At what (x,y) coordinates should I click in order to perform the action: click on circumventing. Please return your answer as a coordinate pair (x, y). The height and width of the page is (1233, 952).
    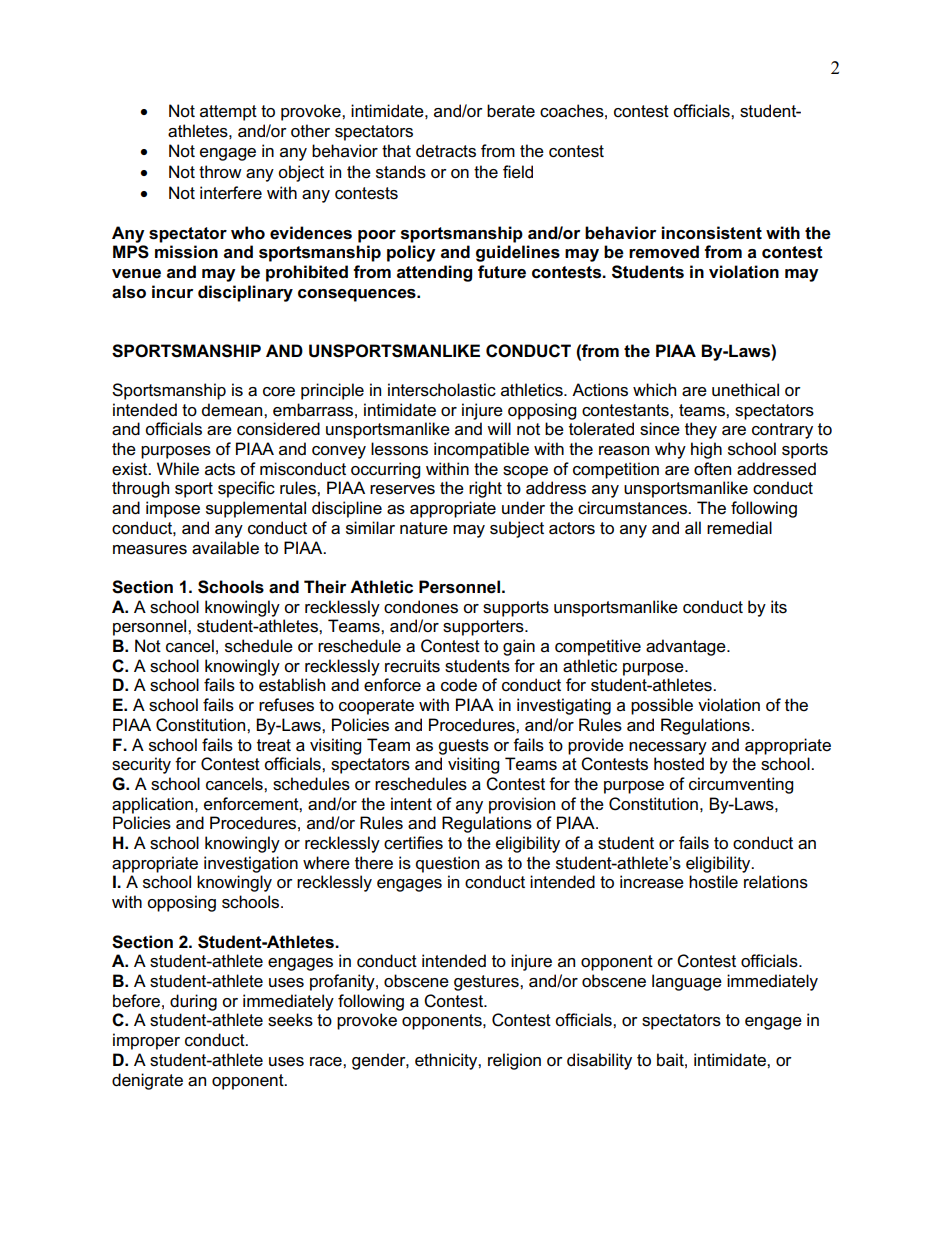
    Looking at the image, I should click on (741, 785).
